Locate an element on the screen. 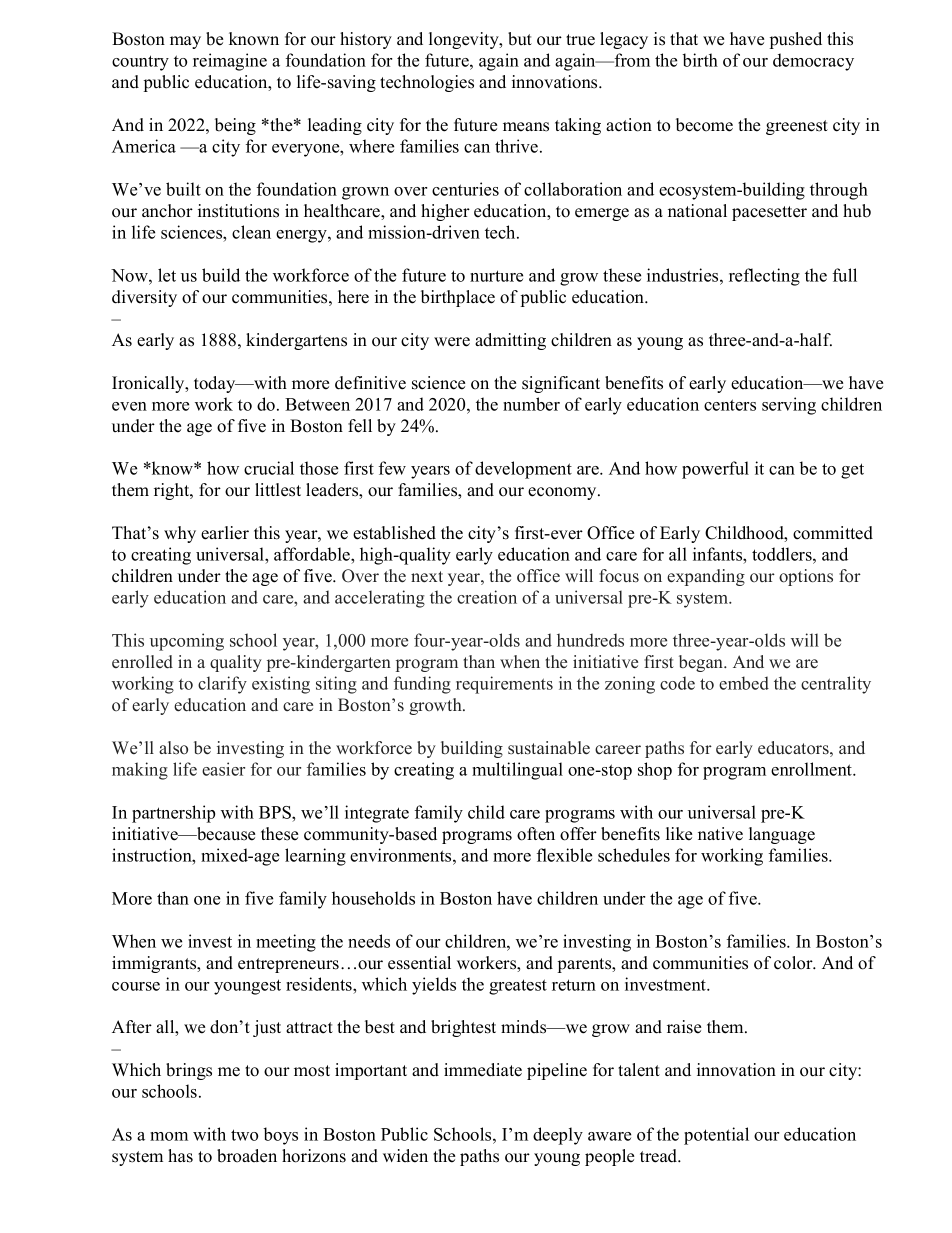  language is located at coordinates (782, 835).
